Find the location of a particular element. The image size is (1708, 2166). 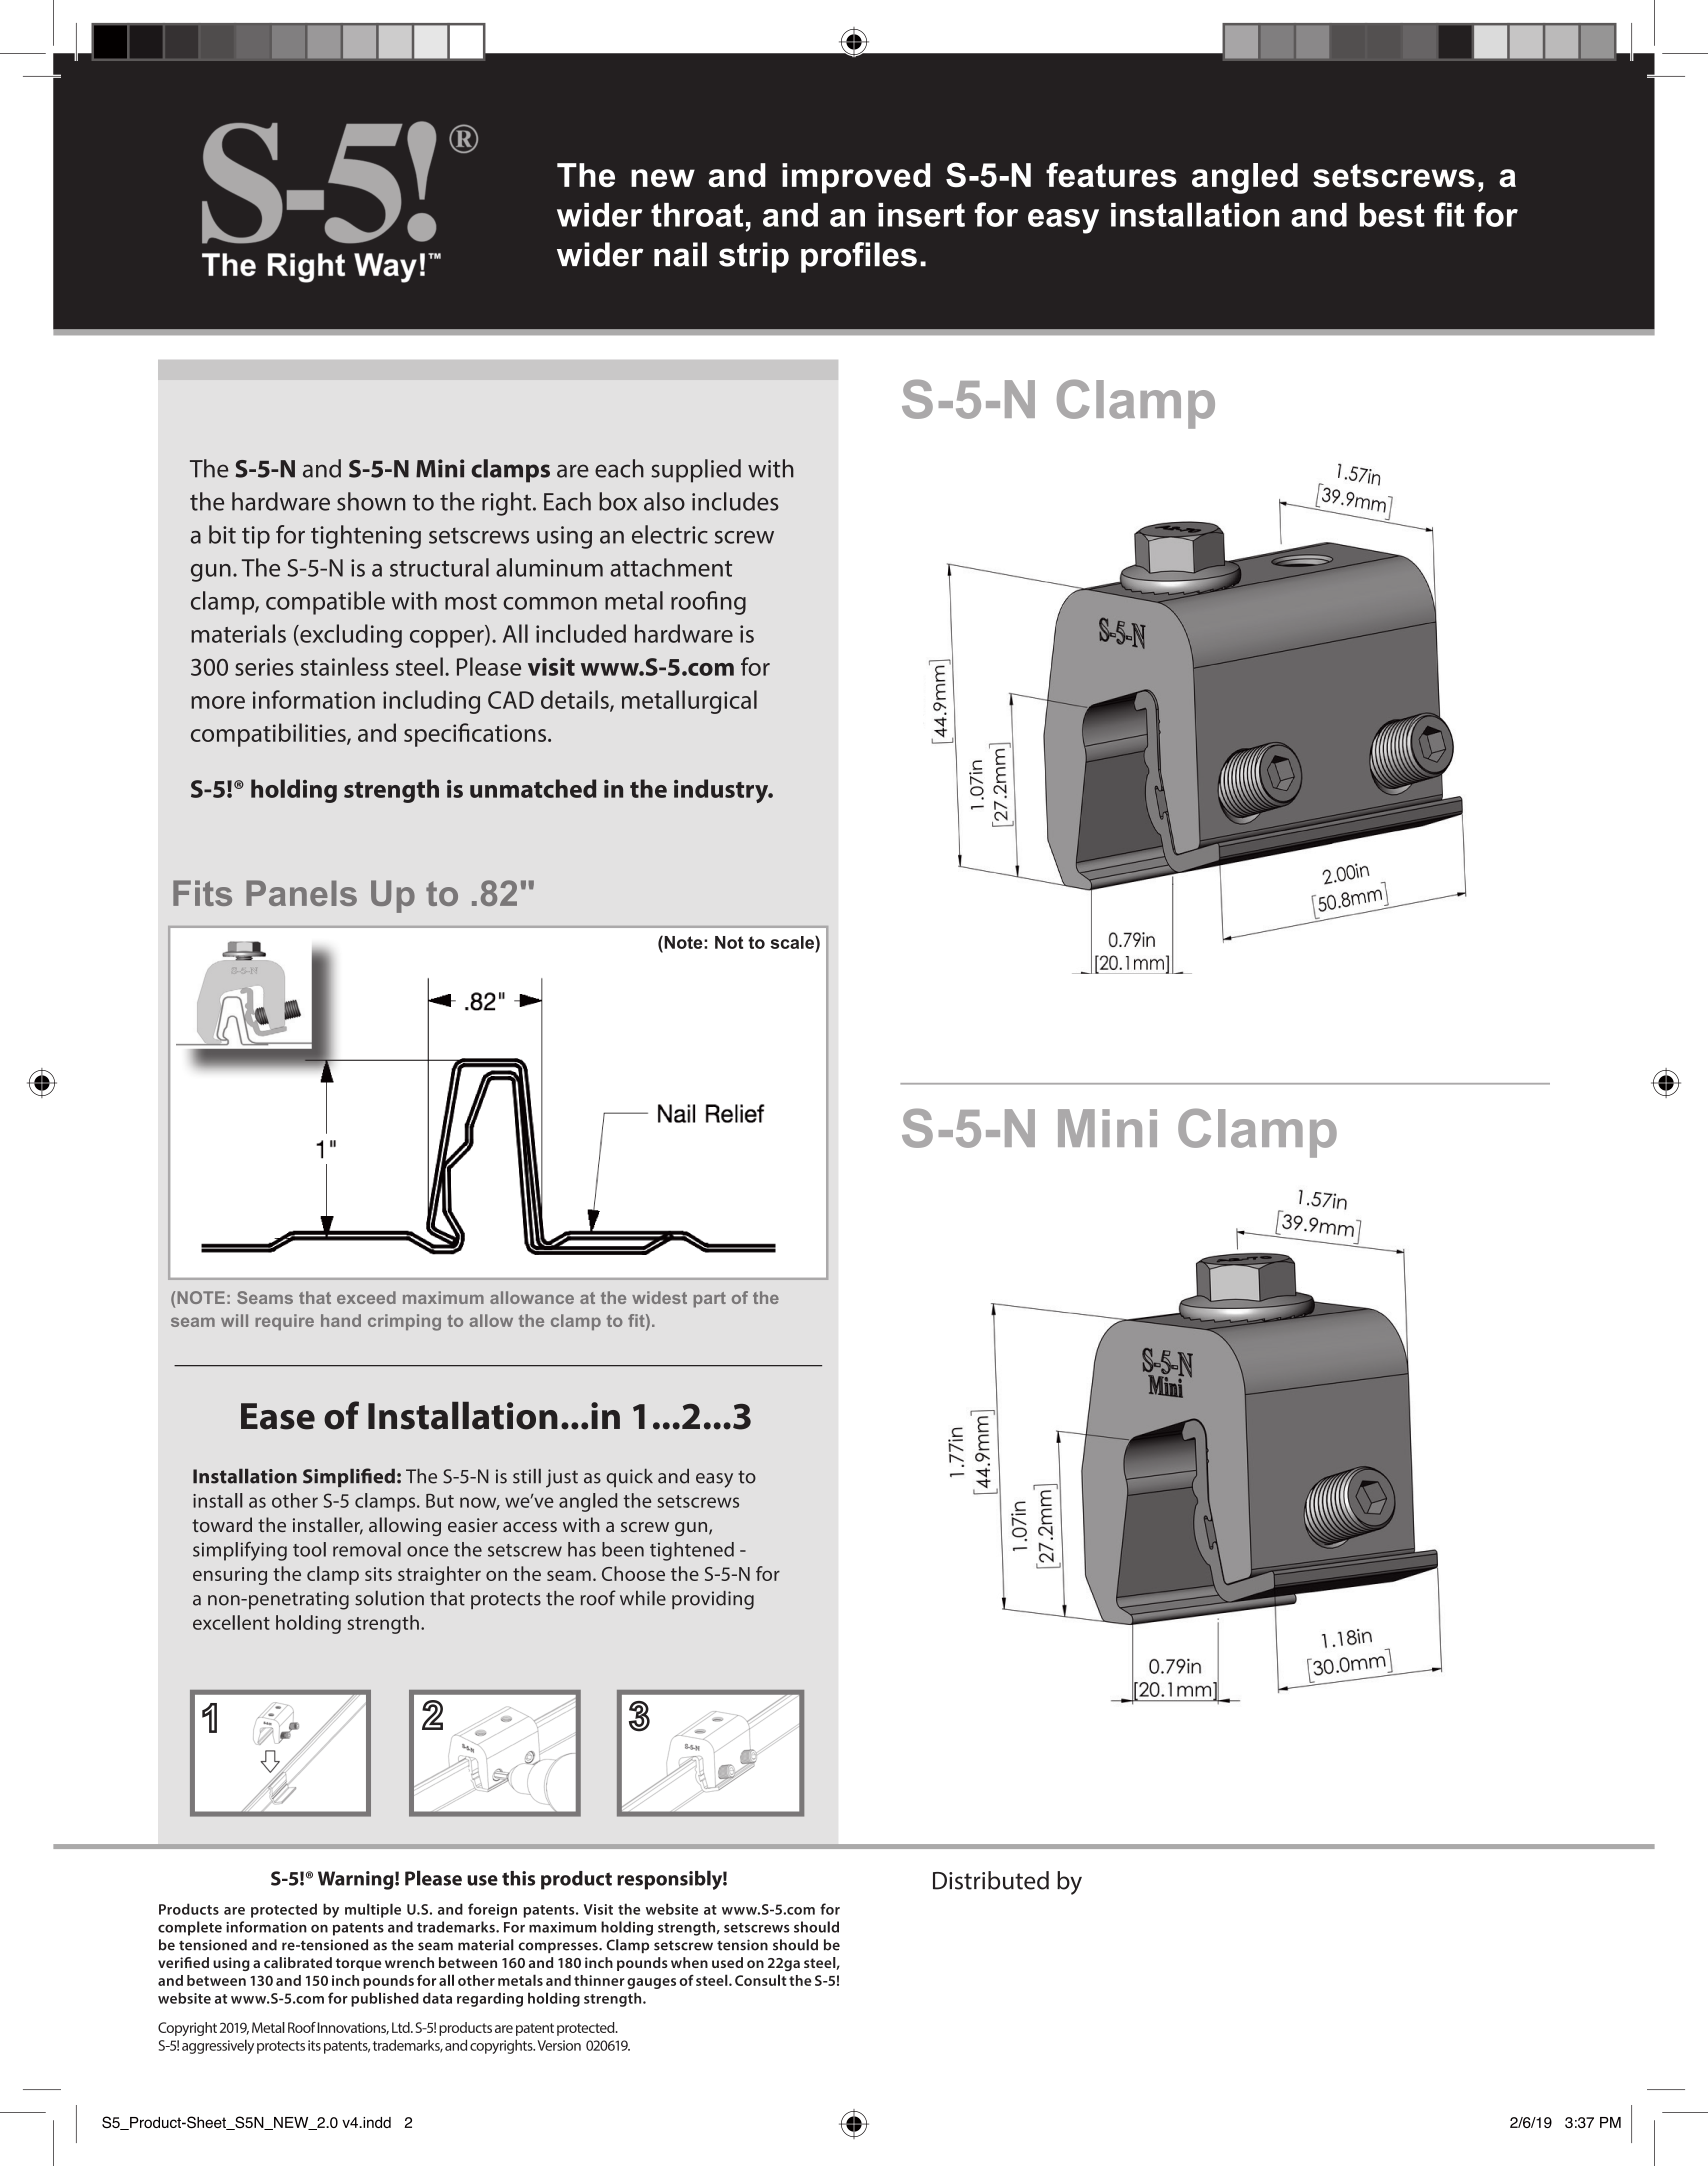

includes is located at coordinates (735, 501).
